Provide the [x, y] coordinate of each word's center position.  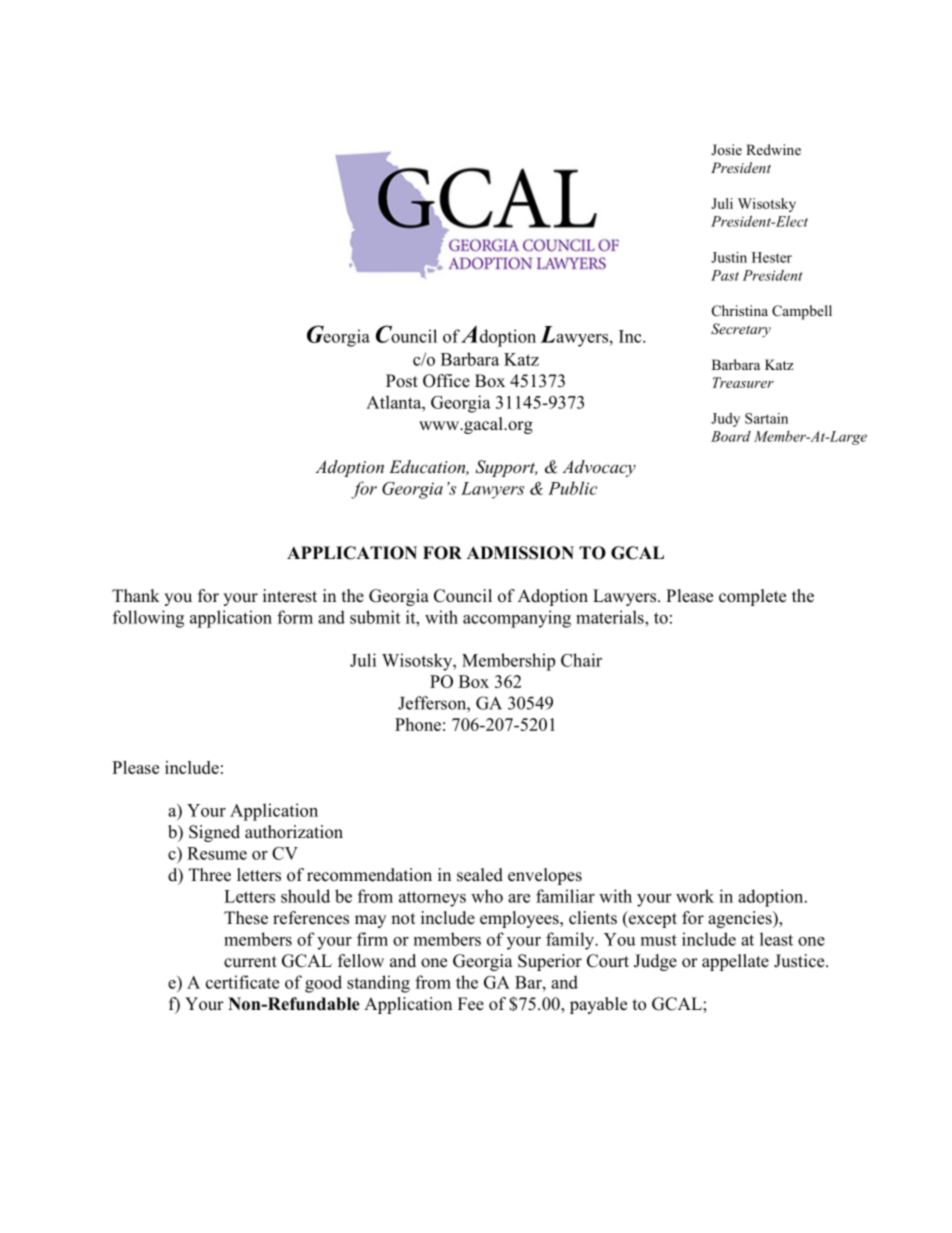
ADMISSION [520, 553]
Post [402, 381]
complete [752, 597]
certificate [242, 982]
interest [290, 596]
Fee [471, 1004]
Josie [726, 149]
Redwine [773, 149]
